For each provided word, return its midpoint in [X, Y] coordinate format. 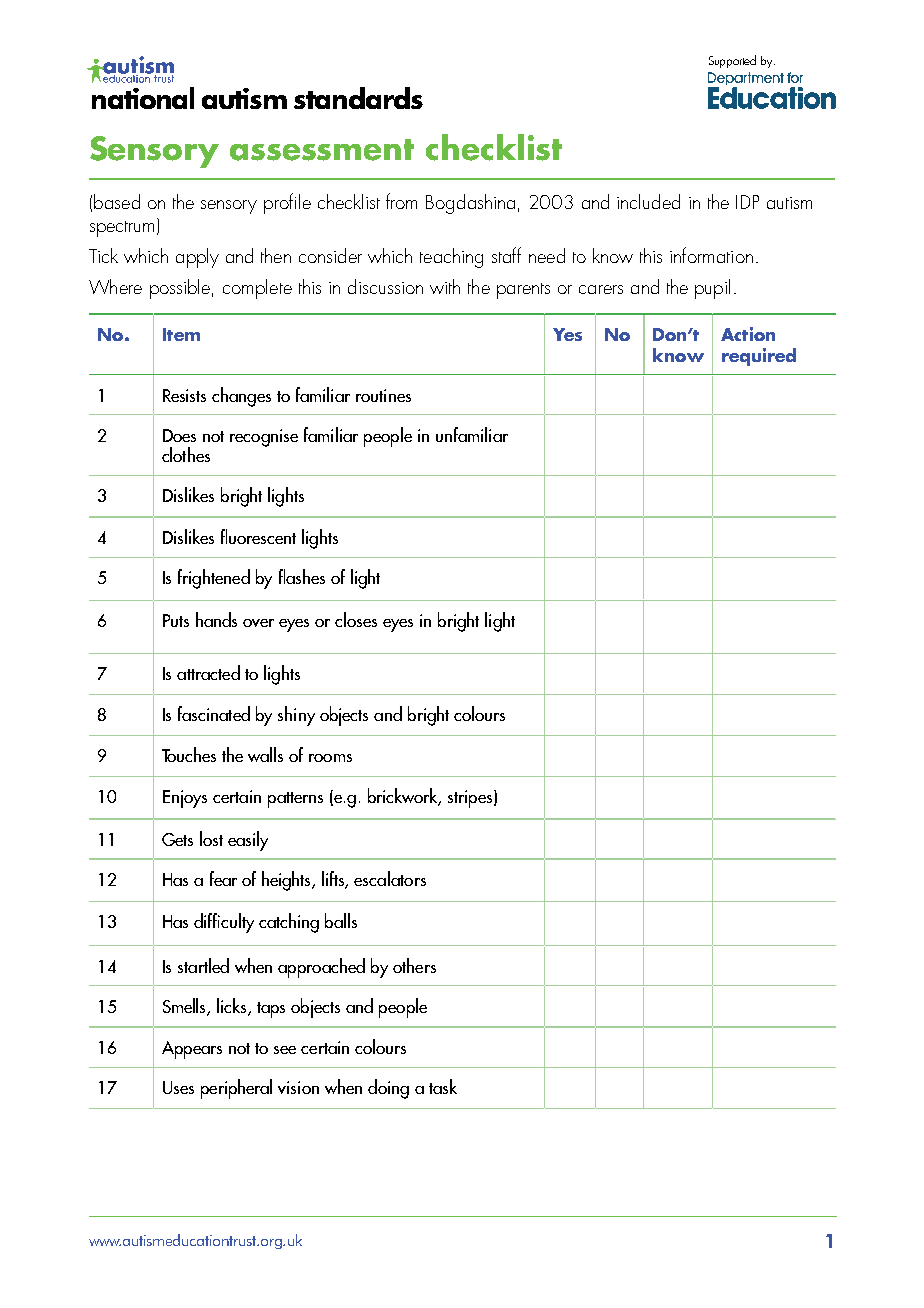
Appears [192, 1050]
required [759, 357]
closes [356, 619]
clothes [186, 454]
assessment [322, 150]
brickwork [404, 797]
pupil [712, 289]
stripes [471, 799]
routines [383, 395]
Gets [177, 839]
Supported [732, 61]
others [414, 965]
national [143, 98]
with [445, 286]
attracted [208, 672]
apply [197, 258]
